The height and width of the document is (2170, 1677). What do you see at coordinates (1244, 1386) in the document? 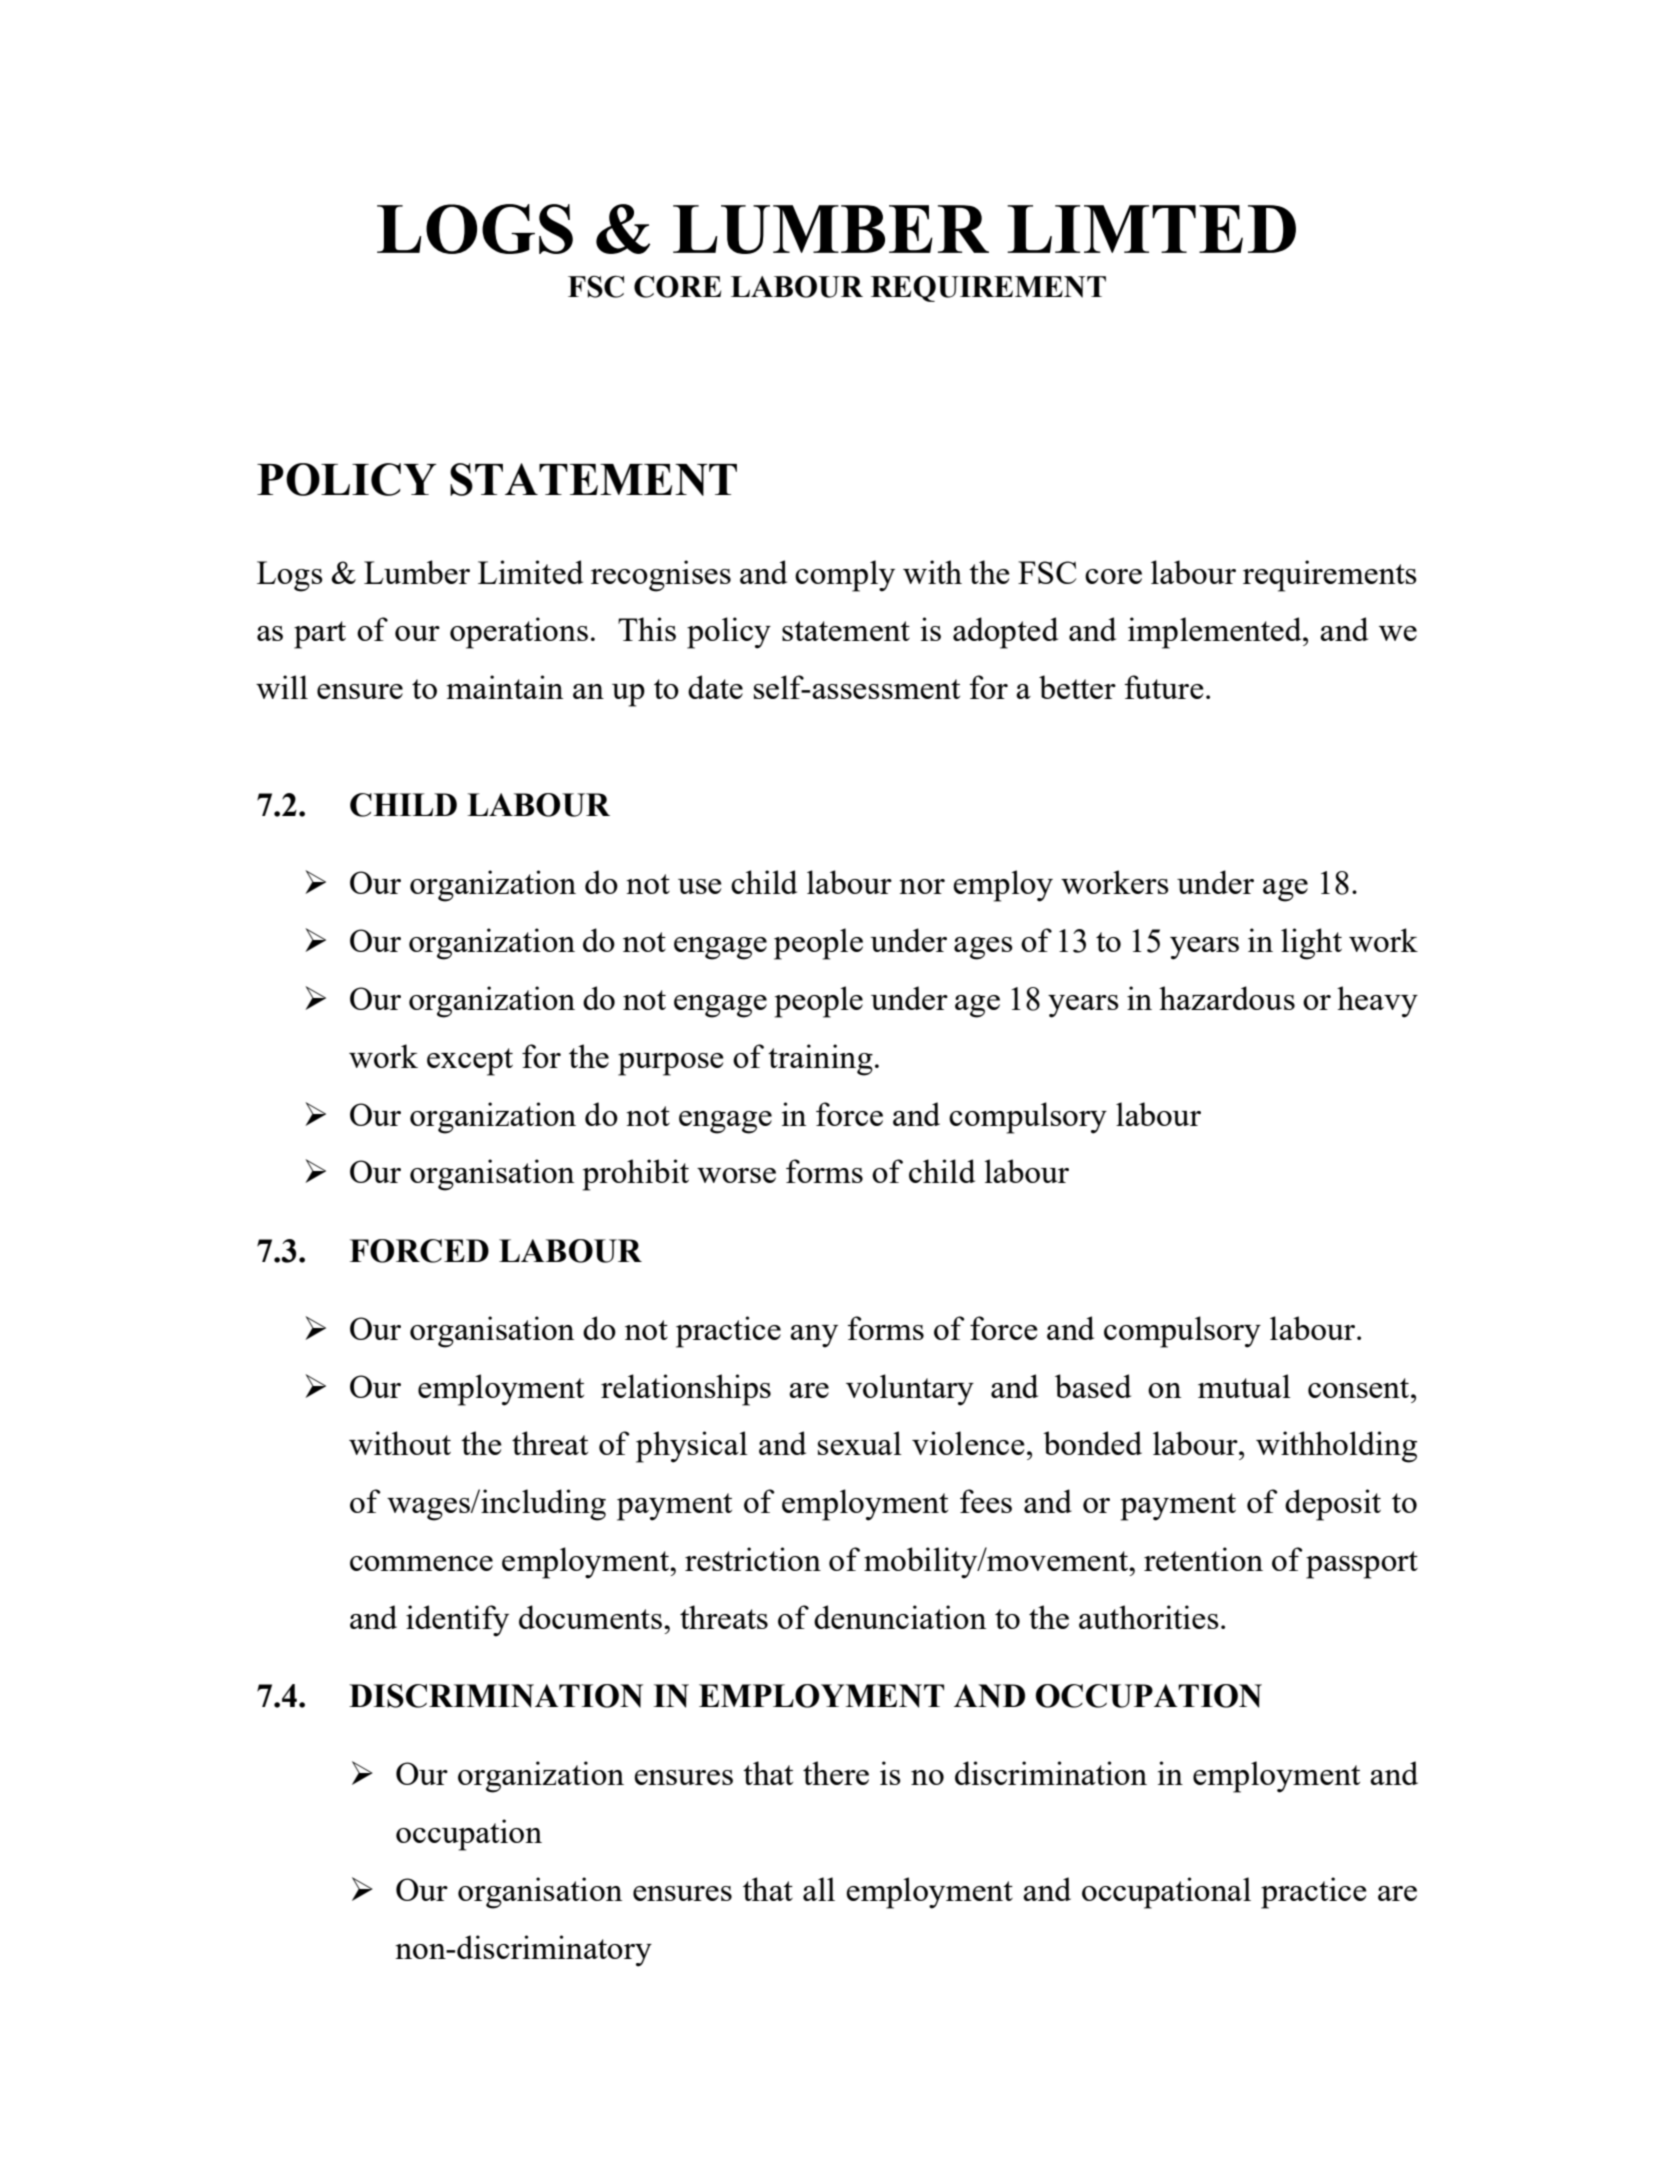
I see `mutual` at bounding box center [1244, 1386].
